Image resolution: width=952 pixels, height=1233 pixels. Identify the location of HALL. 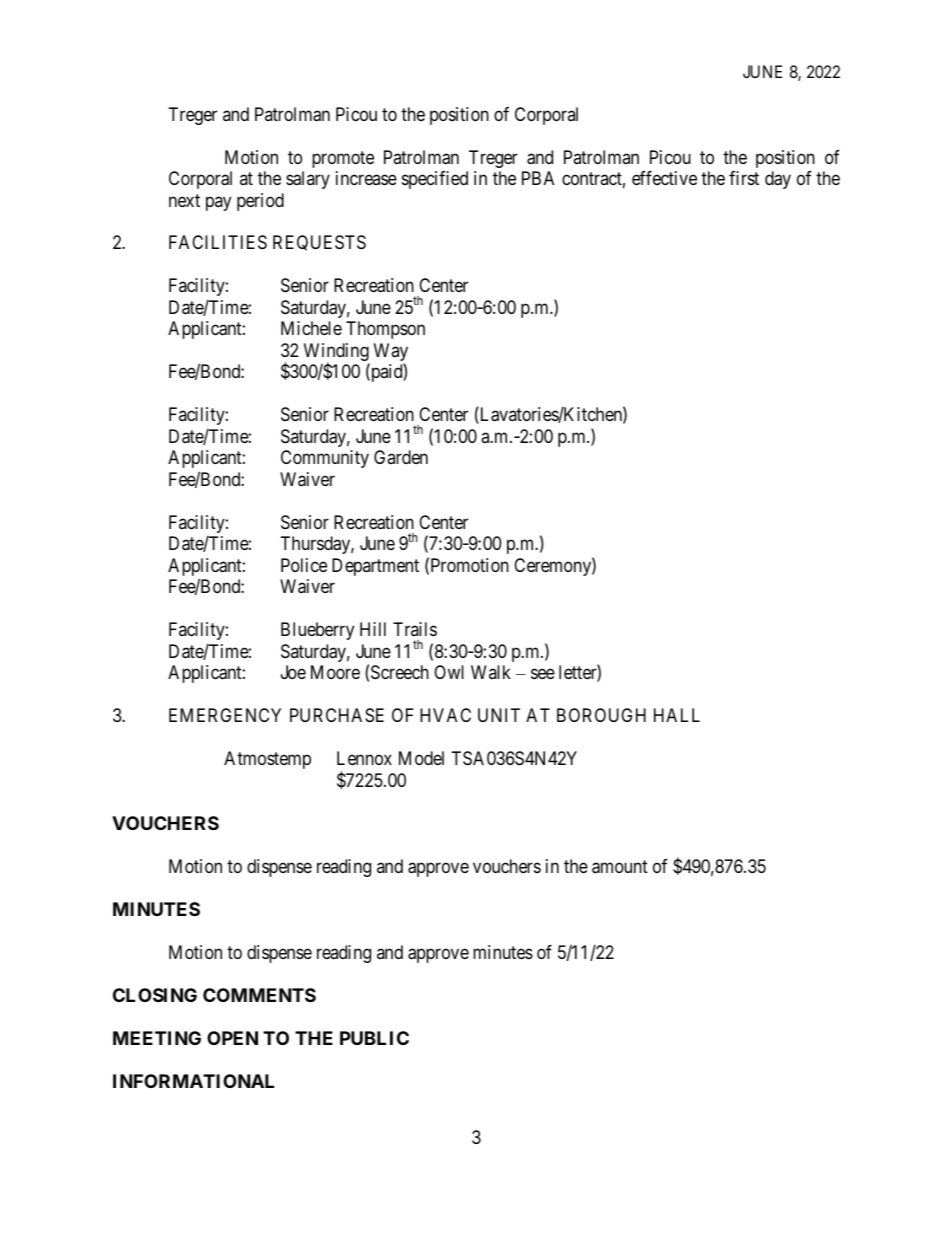
(677, 715).
